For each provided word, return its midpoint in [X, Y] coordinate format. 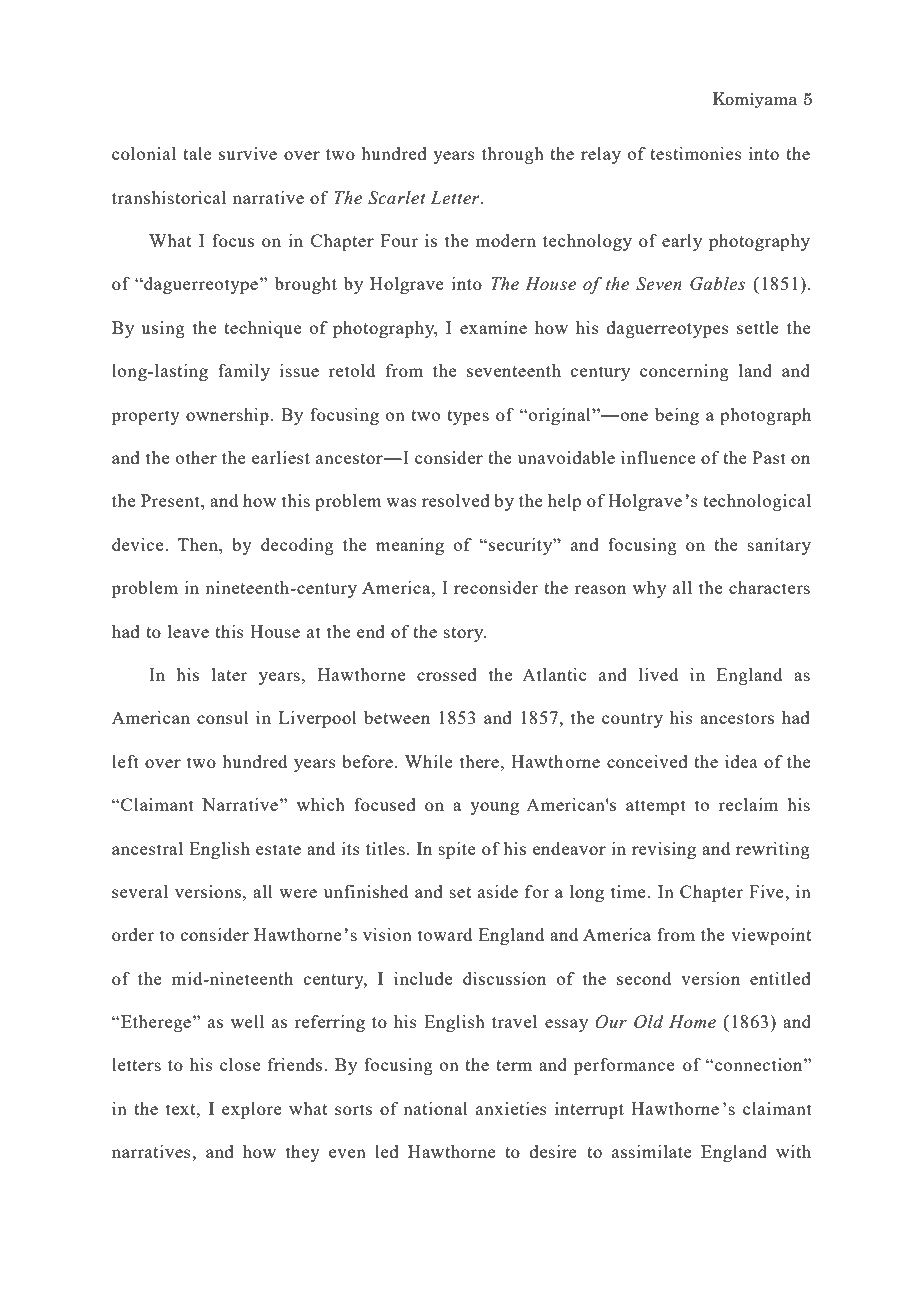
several [140, 891]
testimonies [696, 153]
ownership [227, 416]
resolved [456, 500]
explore [252, 1110]
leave [188, 631]
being [677, 416]
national [435, 1108]
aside [498, 891]
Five [767, 891]
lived [658, 674]
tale [197, 153]
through [513, 155]
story [465, 634]
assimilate [652, 1151]
